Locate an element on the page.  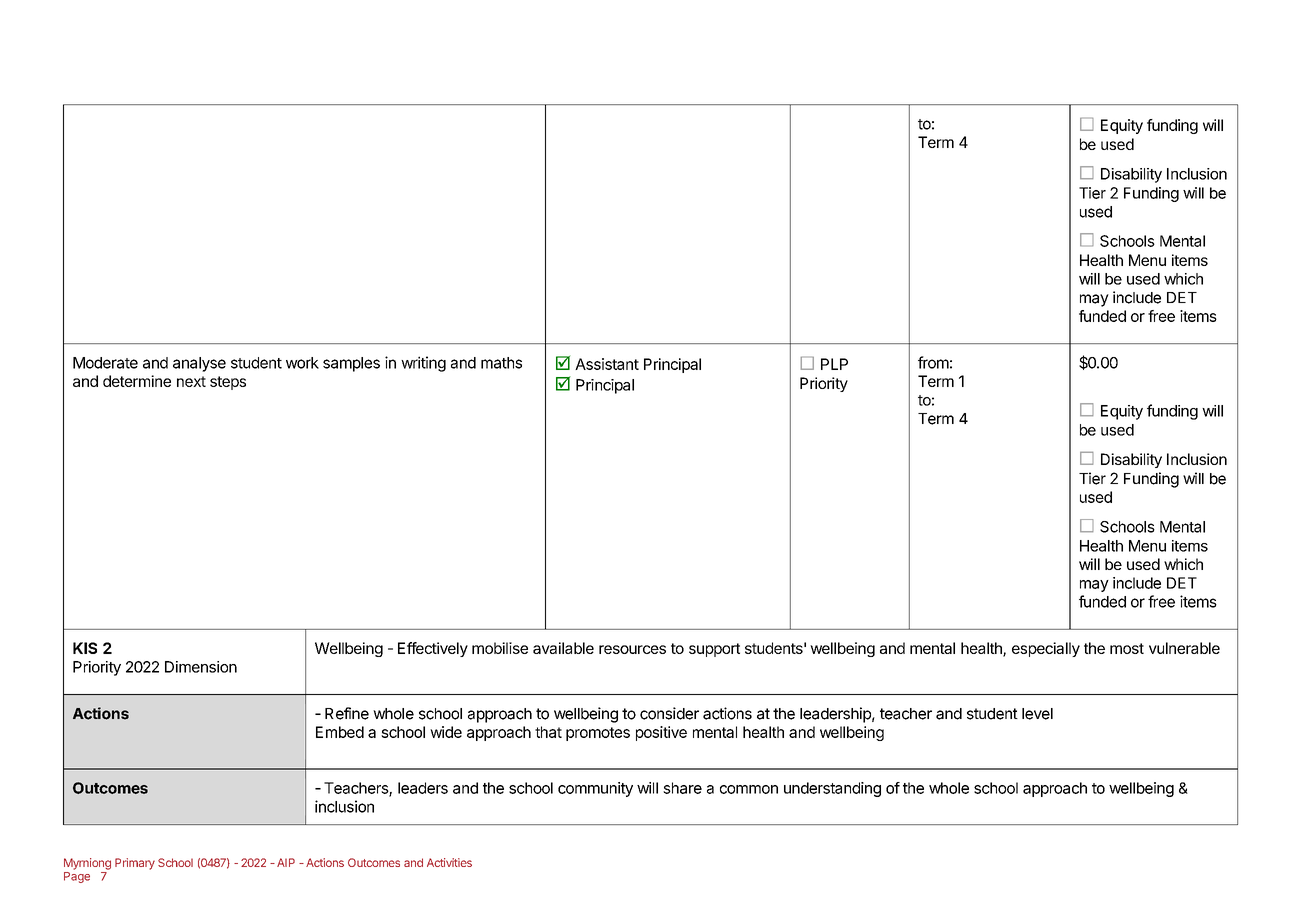
especially is located at coordinates (1046, 649).
